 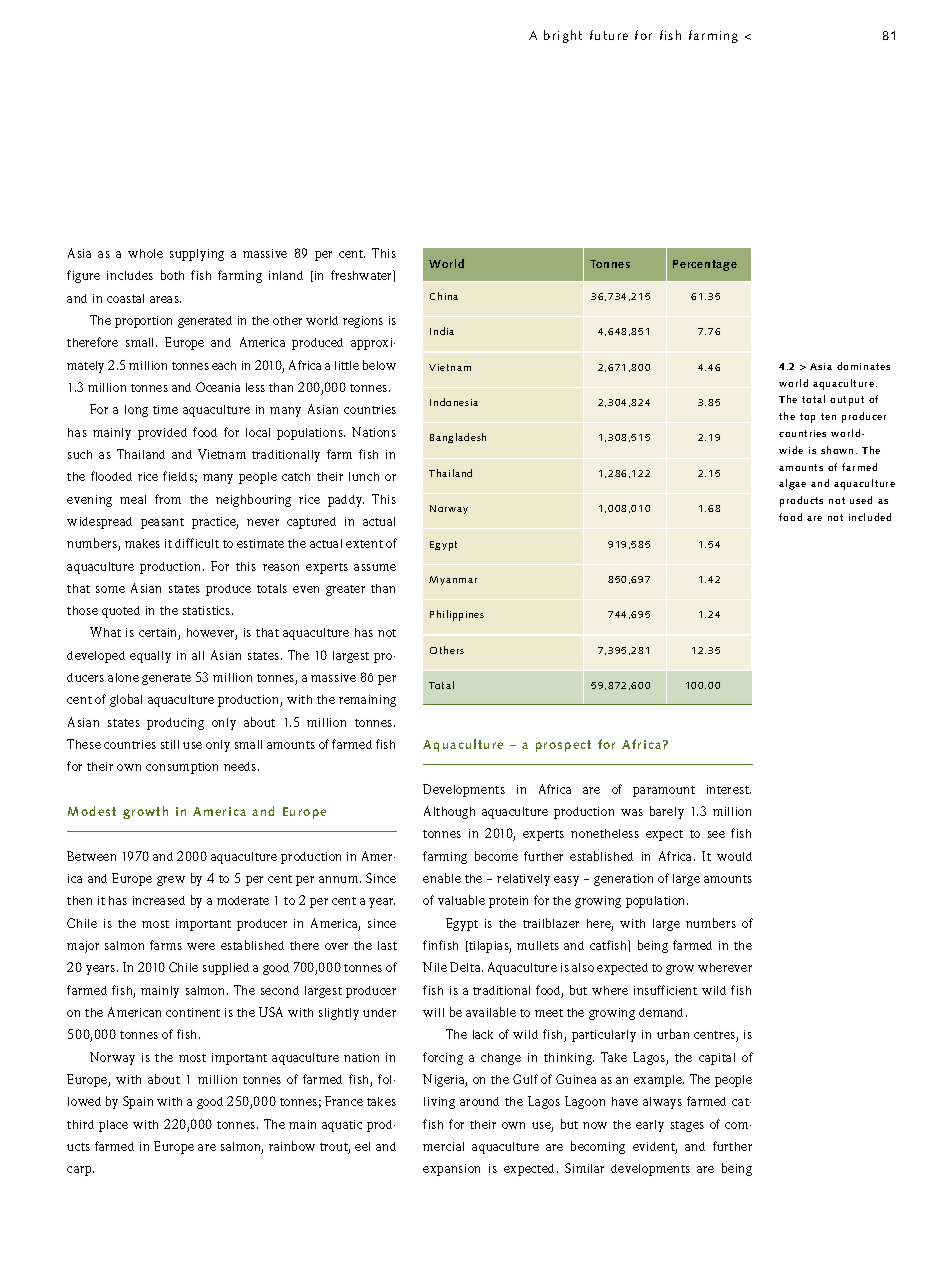 I want to click on become, so click(x=496, y=856).
